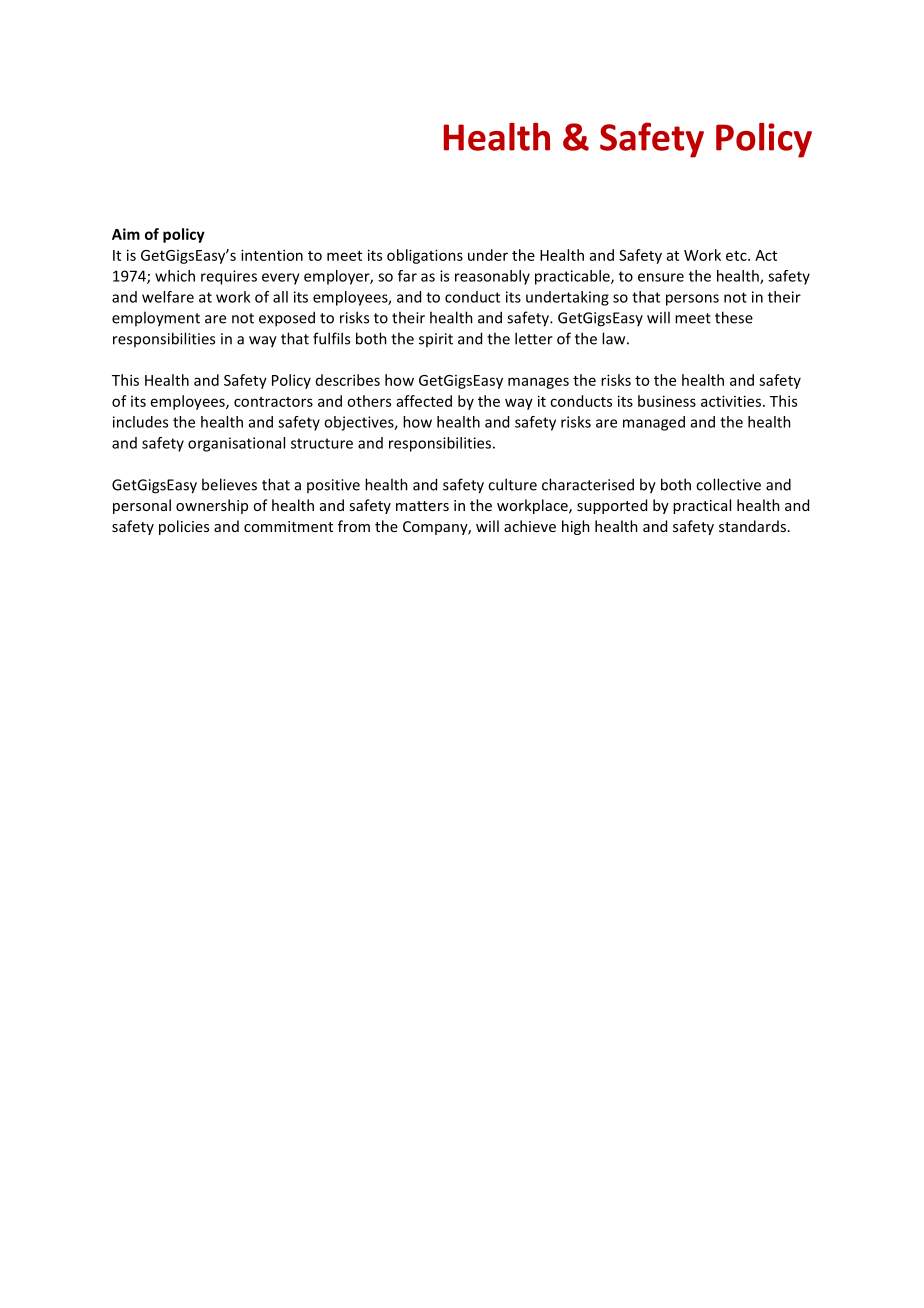  Describe the element at coordinates (425, 256) in the page. I see `obligations` at that location.
